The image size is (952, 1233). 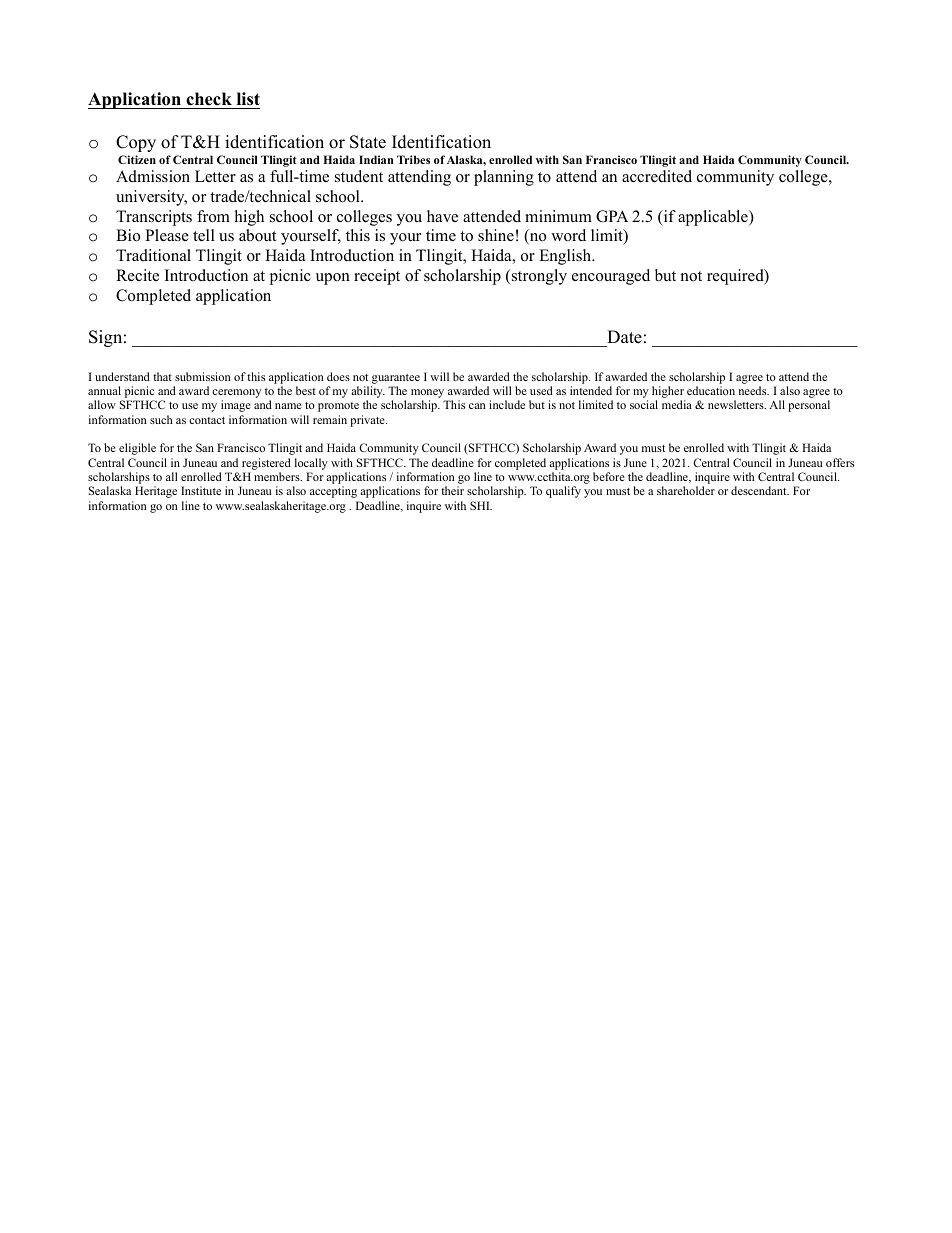 I want to click on Recite, so click(x=137, y=275).
